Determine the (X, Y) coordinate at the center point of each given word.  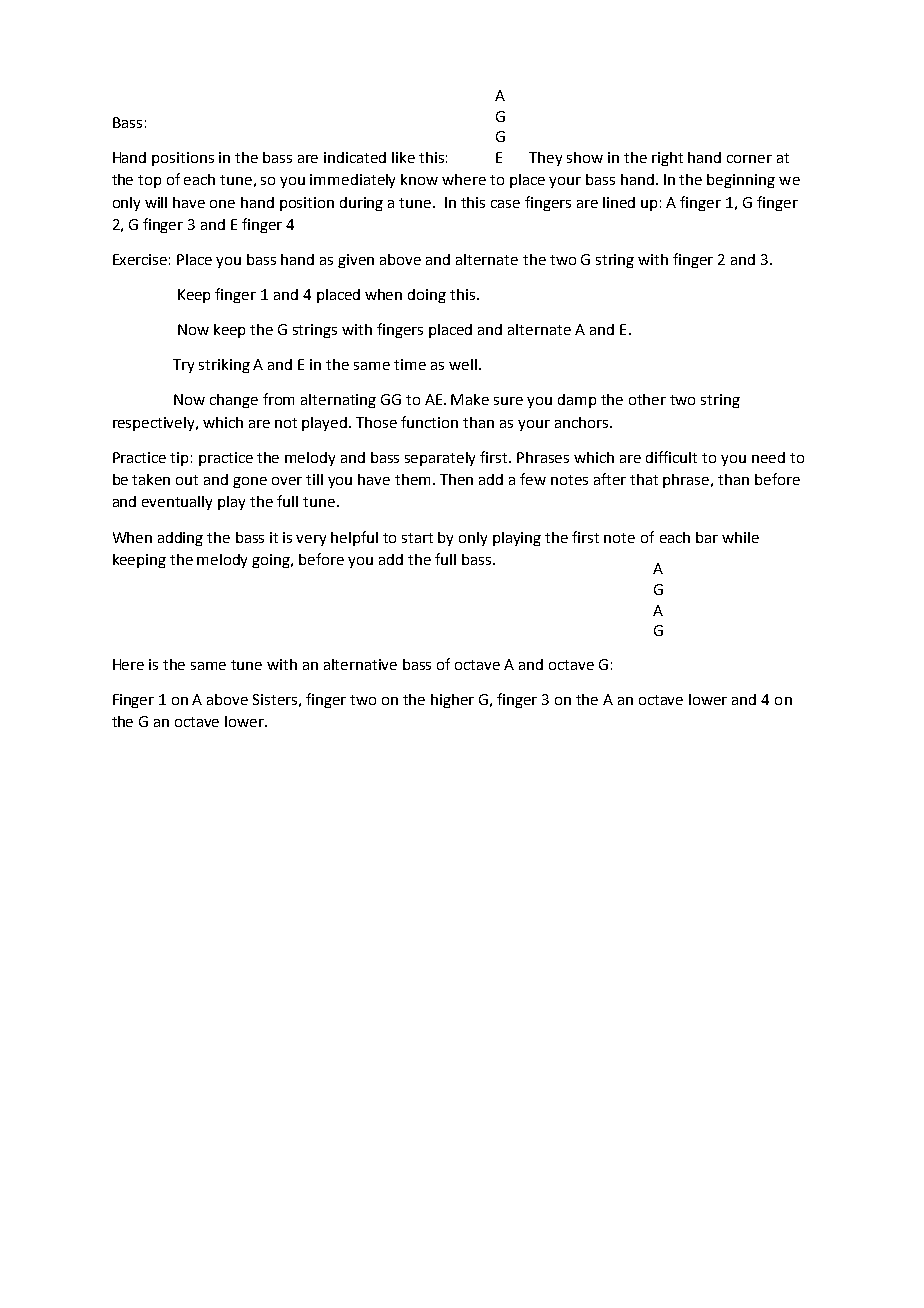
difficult (671, 457)
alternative (360, 664)
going (272, 561)
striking (224, 366)
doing (427, 296)
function (429, 422)
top (149, 181)
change (234, 401)
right (667, 159)
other (647, 399)
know (419, 179)
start (417, 538)
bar (707, 537)
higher (452, 701)
